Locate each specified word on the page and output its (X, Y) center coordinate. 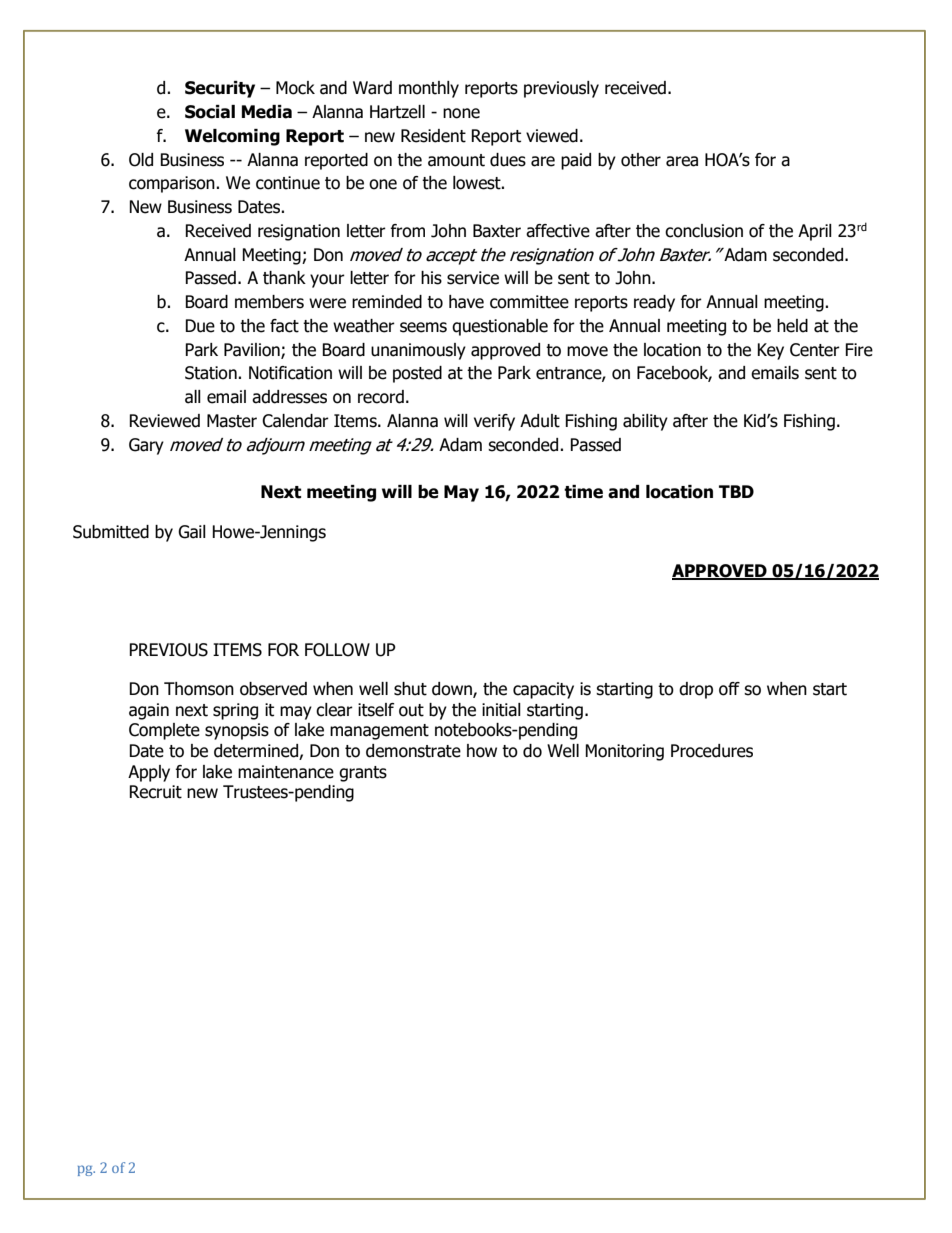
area (682, 161)
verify (494, 422)
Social (210, 112)
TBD (736, 491)
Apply (149, 773)
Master (232, 421)
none (461, 113)
